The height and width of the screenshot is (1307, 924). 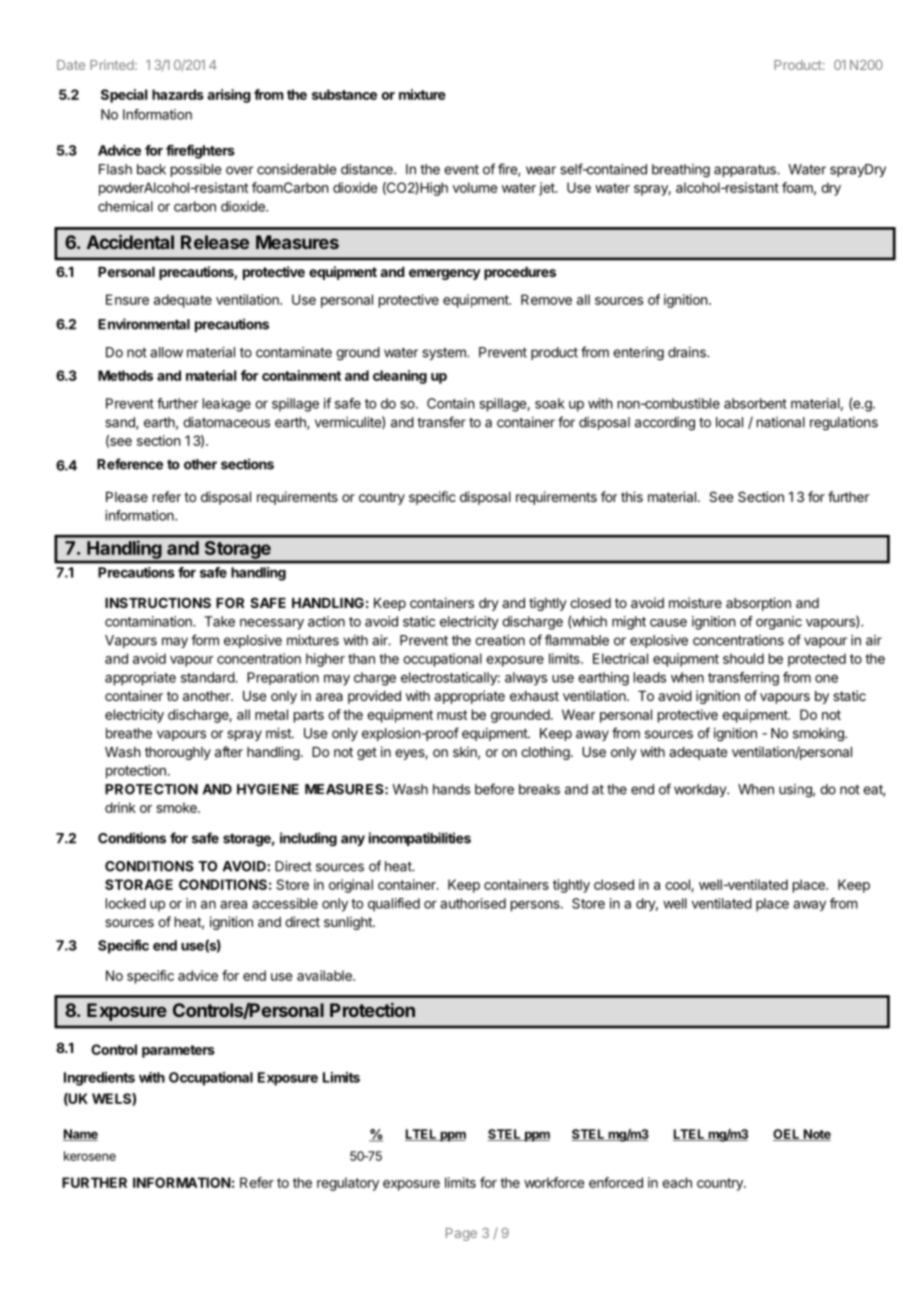 I want to click on substance, so click(x=344, y=94).
